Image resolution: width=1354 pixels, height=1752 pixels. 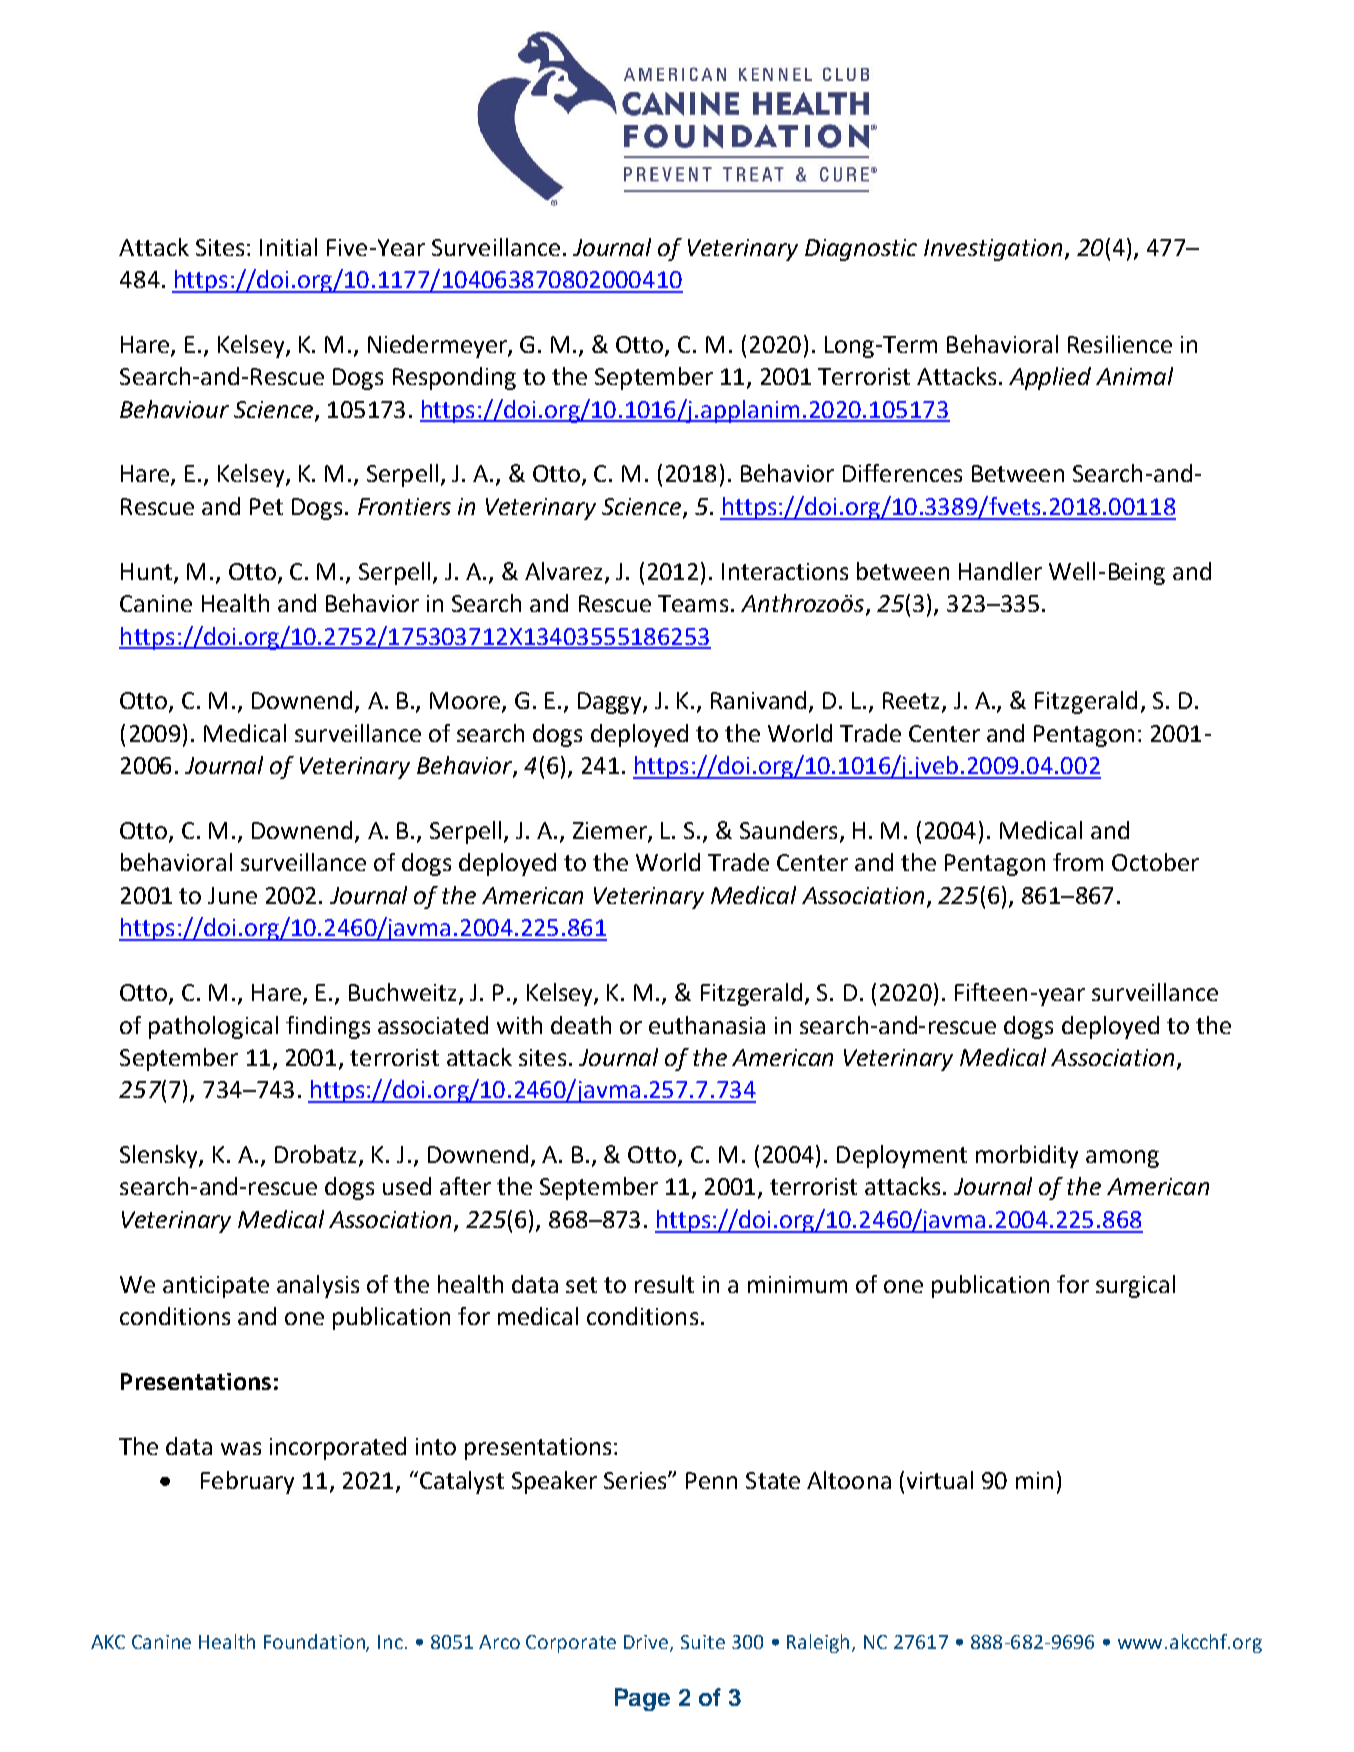 I want to click on Foundation, so click(x=315, y=1643).
